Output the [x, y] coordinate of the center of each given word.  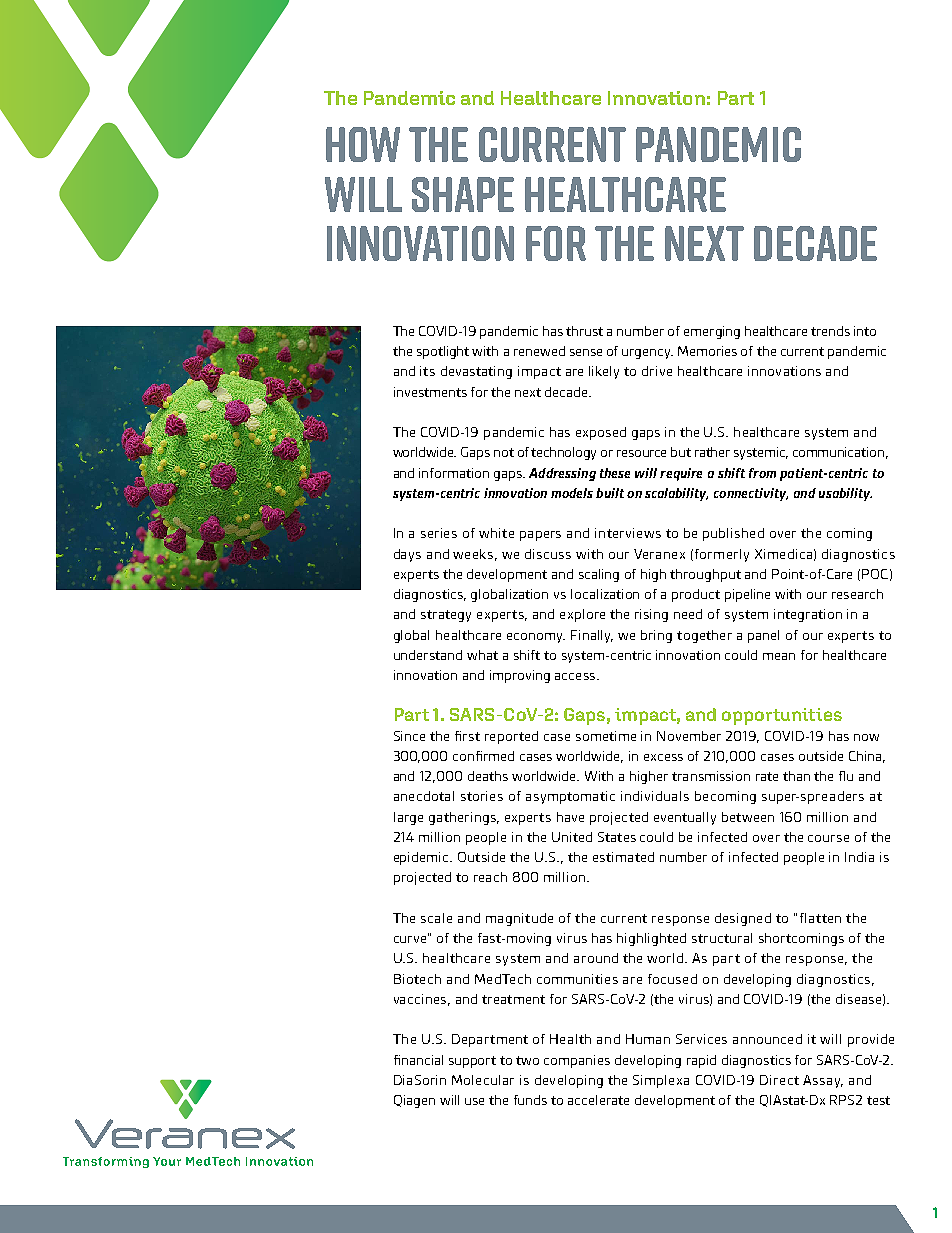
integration [808, 615]
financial [418, 1060]
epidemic [423, 858]
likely [604, 372]
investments [430, 392]
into [865, 331]
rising [651, 615]
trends [830, 331]
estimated [623, 857]
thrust [584, 331]
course [828, 838]
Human [648, 1039]
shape [463, 194]
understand [428, 655]
